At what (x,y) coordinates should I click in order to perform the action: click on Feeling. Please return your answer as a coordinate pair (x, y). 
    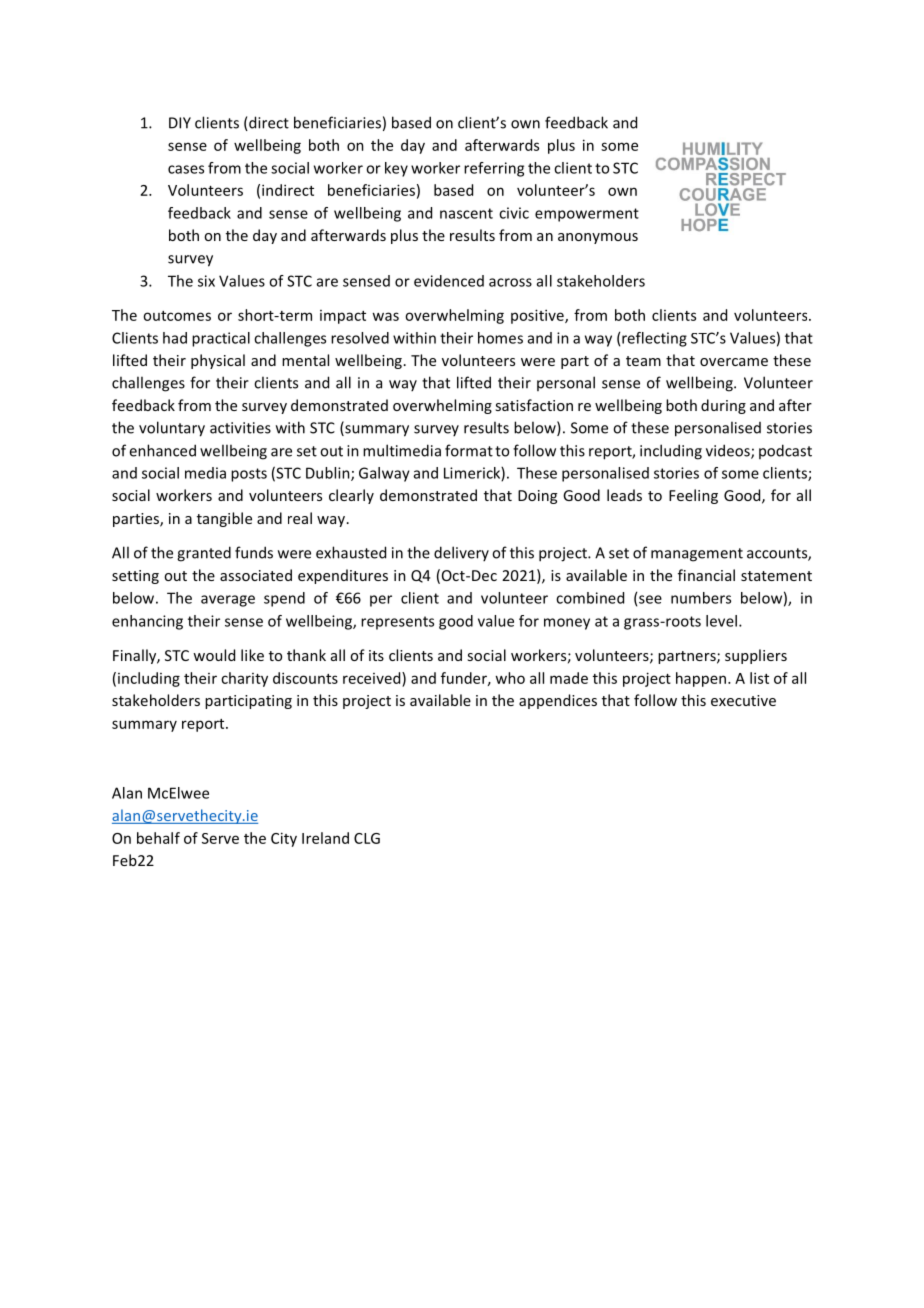
    Looking at the image, I should click on (693, 496).
